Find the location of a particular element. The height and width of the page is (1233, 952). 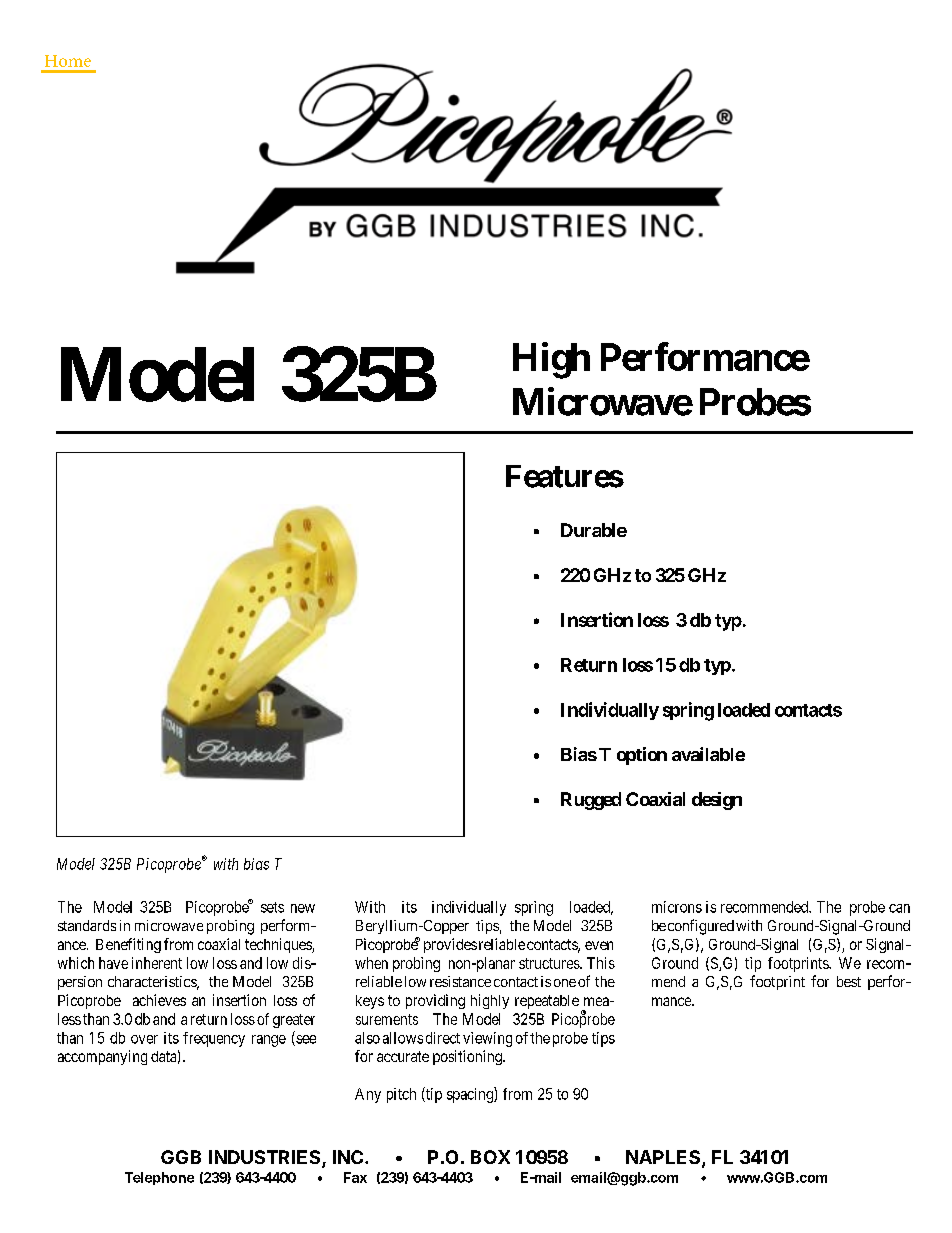

design is located at coordinates (717, 801).
